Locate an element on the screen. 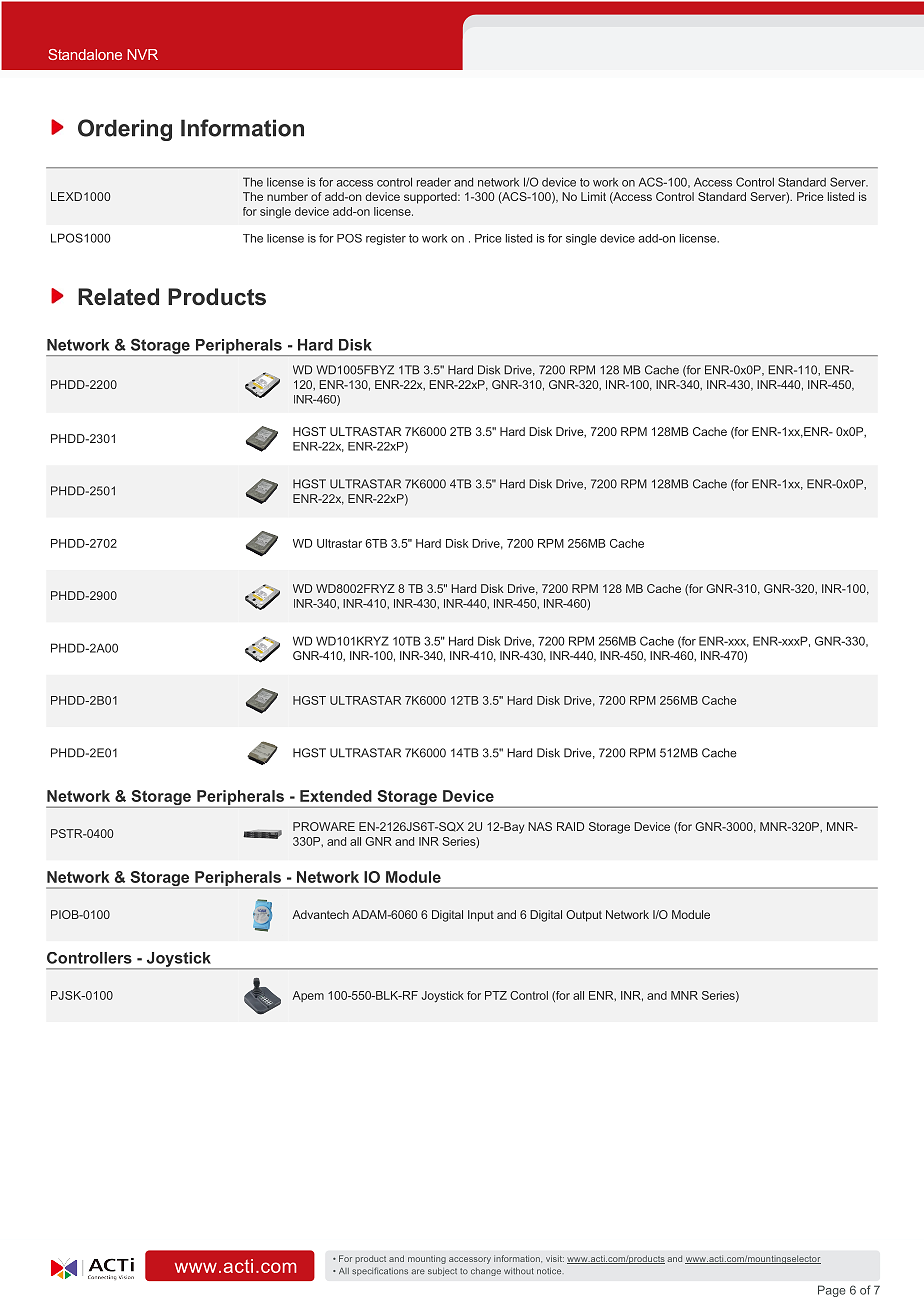 This screenshot has width=924, height=1308. Limit is located at coordinates (593, 196).
